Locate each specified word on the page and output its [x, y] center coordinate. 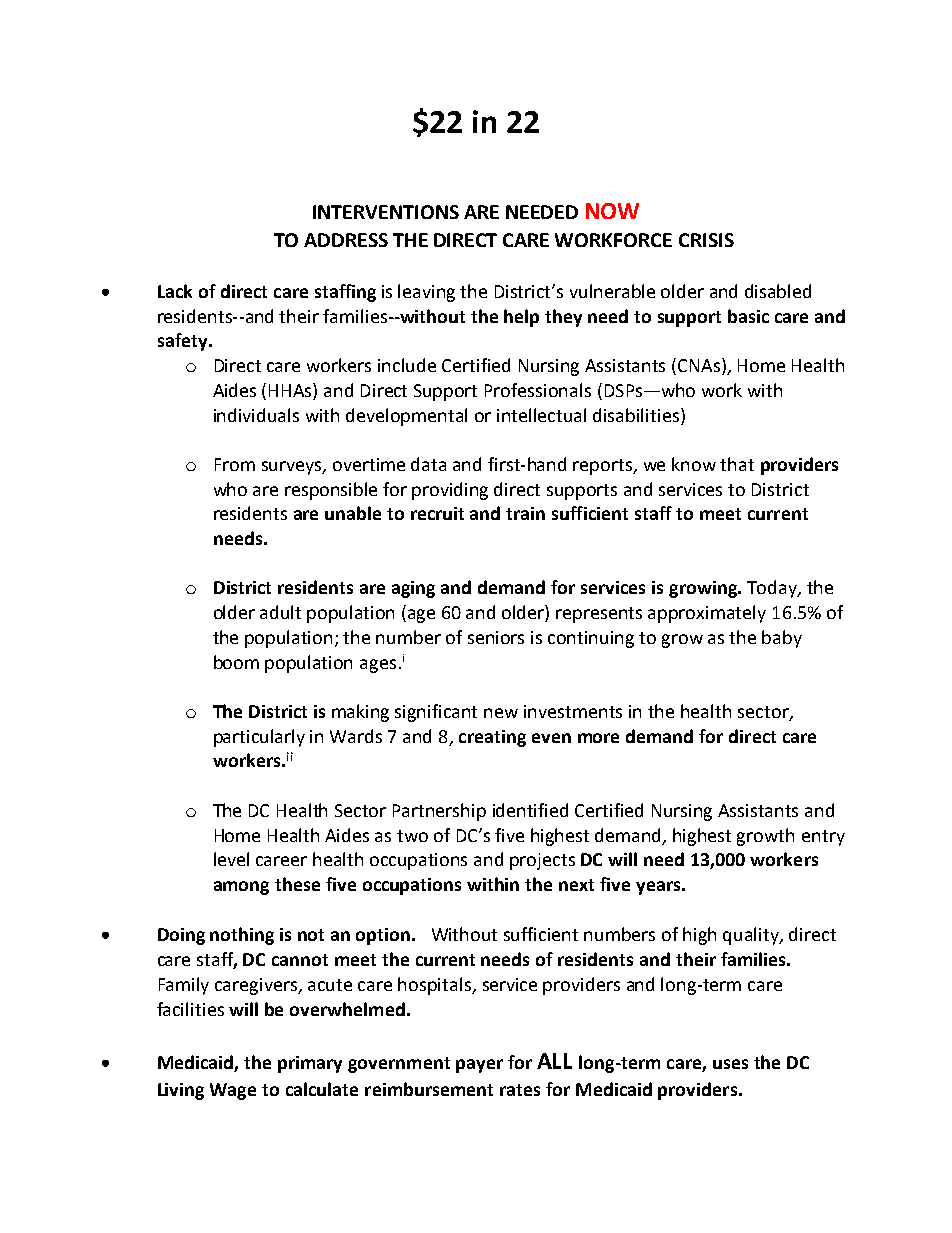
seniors [496, 637]
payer [479, 1066]
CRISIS [706, 240]
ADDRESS [346, 240]
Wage [233, 1091]
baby [782, 639]
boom [236, 662]
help [521, 318]
